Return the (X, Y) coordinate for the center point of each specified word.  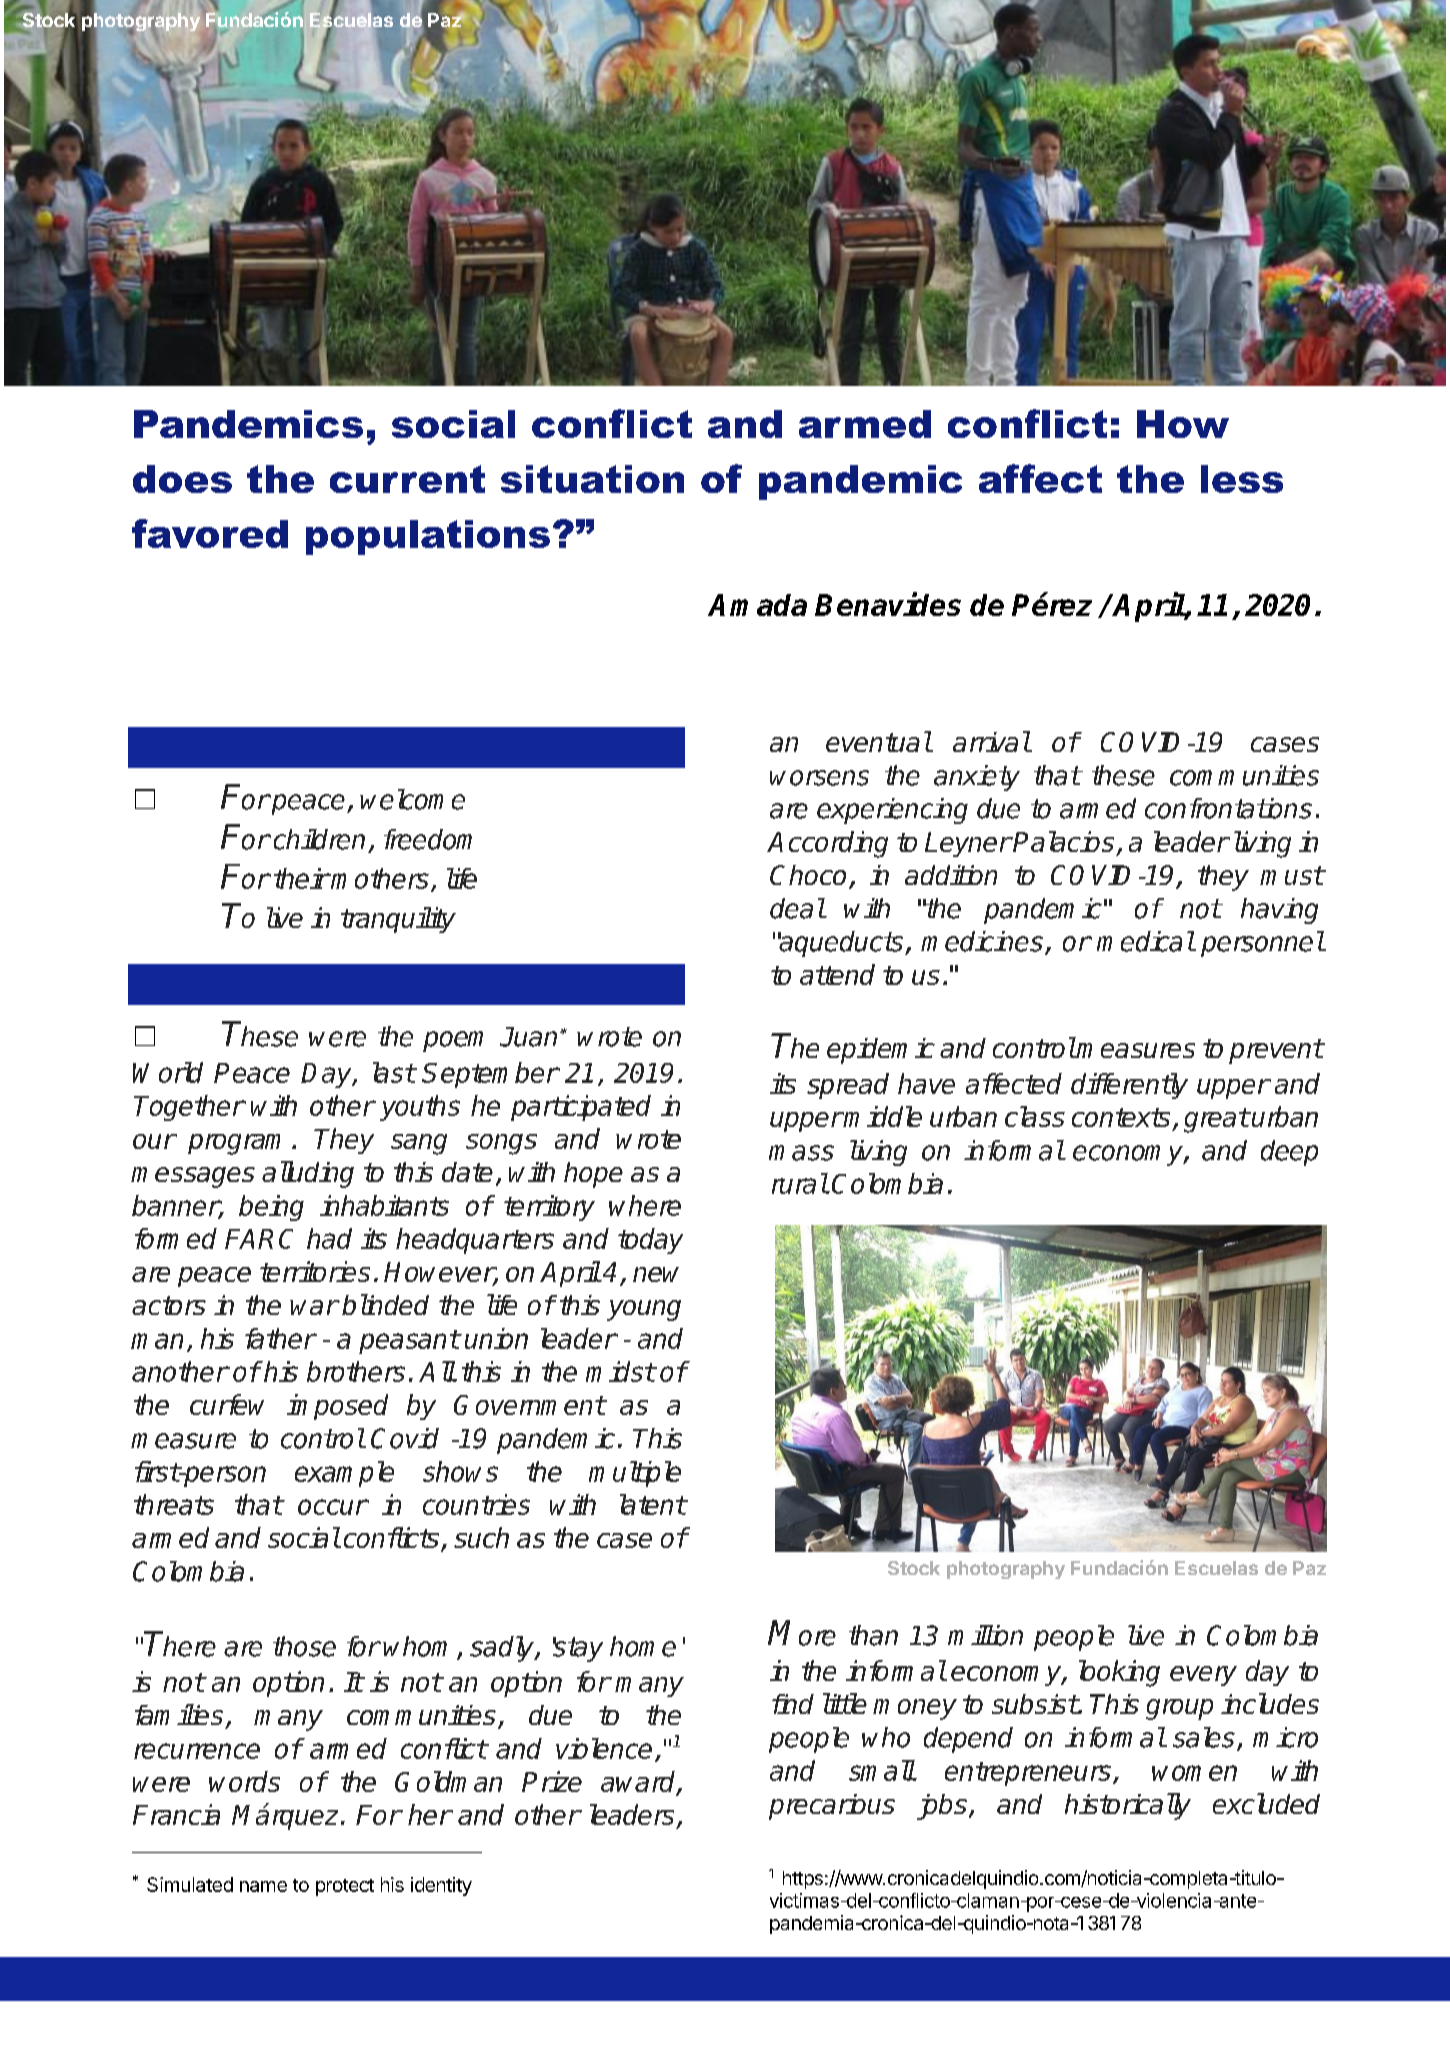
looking (1119, 1673)
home (643, 1646)
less (1242, 479)
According (827, 844)
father (280, 1338)
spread (848, 1086)
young (644, 1310)
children (319, 839)
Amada (757, 605)
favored (210, 533)
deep (1289, 1153)
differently (1129, 1086)
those (304, 1646)
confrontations (1228, 808)
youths (420, 1108)
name (263, 1886)
